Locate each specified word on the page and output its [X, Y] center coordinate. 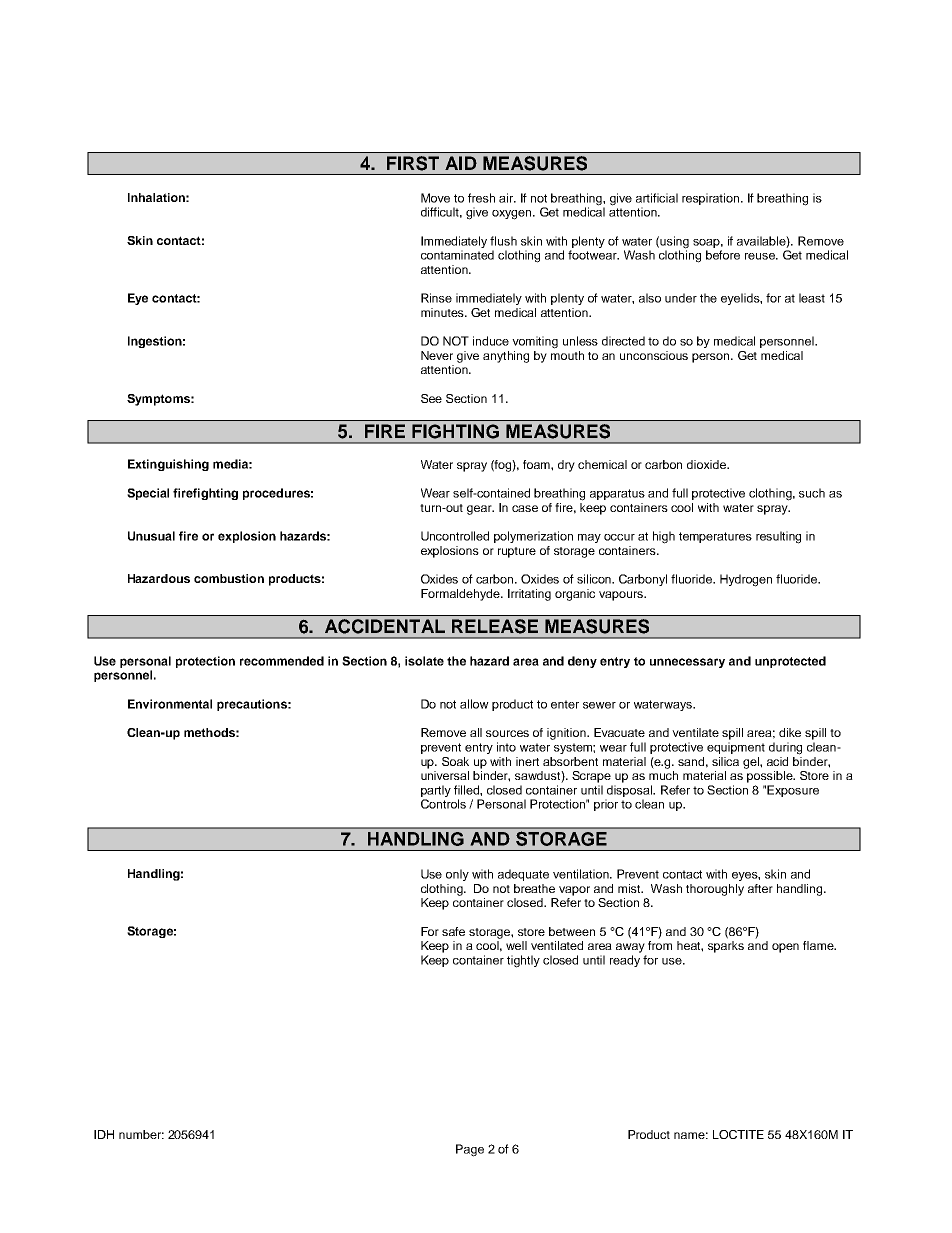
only [457, 875]
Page [470, 1150]
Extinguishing [168, 465]
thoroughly [715, 890]
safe [453, 931]
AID [461, 163]
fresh [481, 198]
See [431, 398]
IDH [104, 1134]
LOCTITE [738, 1134]
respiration [710, 199]
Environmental [170, 704]
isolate [424, 661]
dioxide [707, 464]
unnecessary [687, 663]
